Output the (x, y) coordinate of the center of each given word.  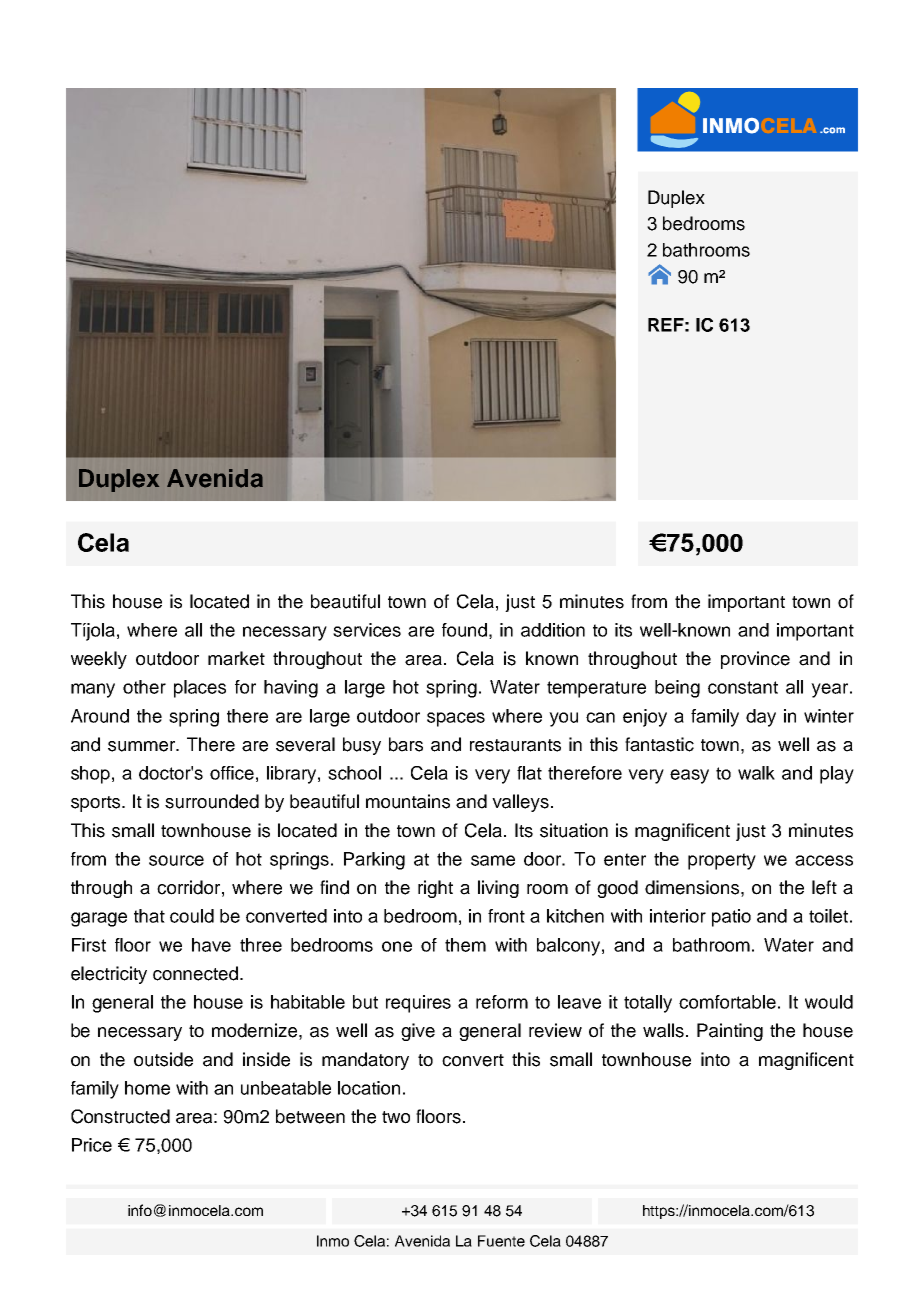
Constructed (120, 1116)
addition (553, 630)
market (236, 658)
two (396, 1117)
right (435, 889)
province (755, 660)
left (824, 887)
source (176, 860)
